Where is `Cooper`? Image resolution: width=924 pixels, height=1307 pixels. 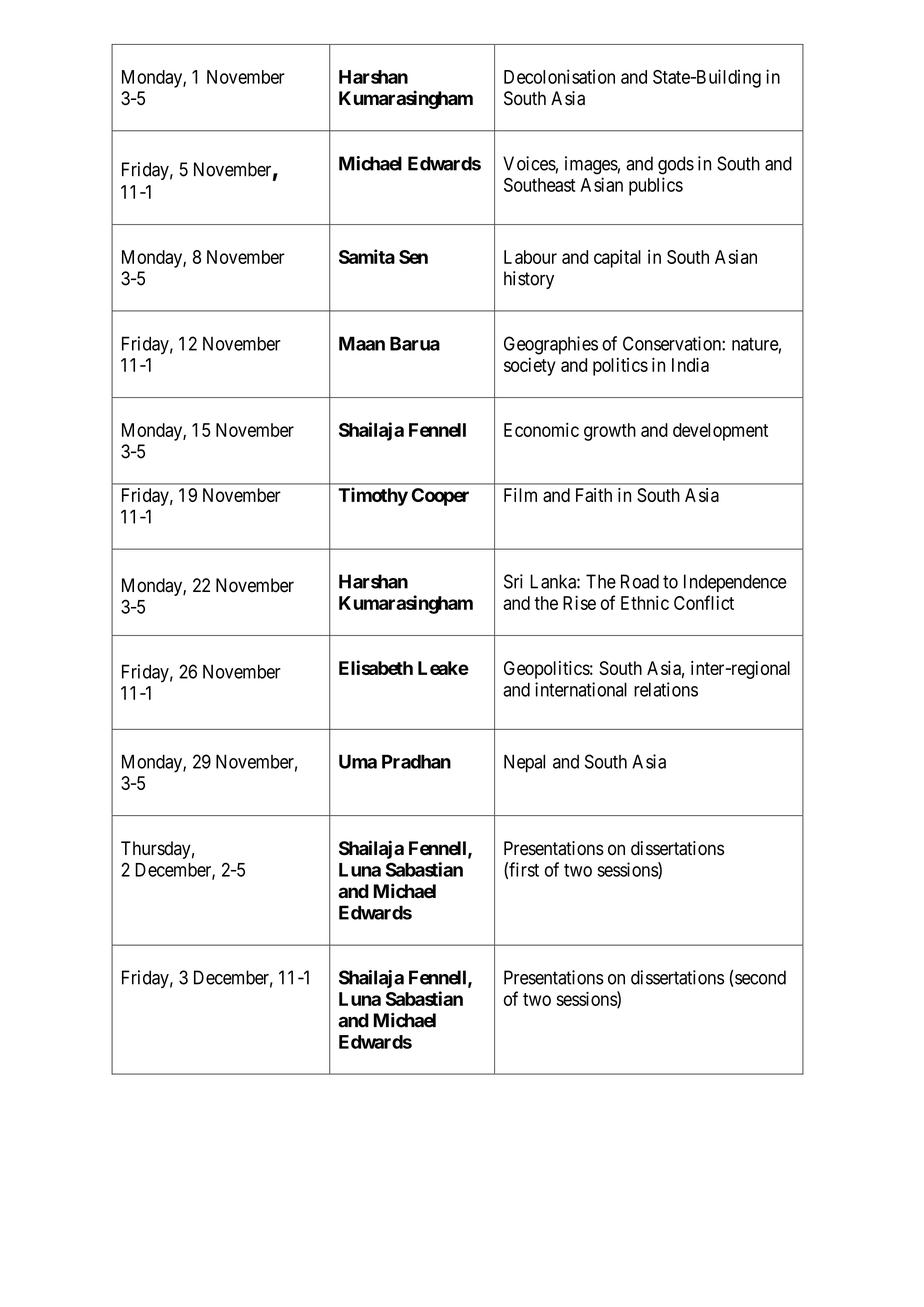 Cooper is located at coordinates (440, 497).
